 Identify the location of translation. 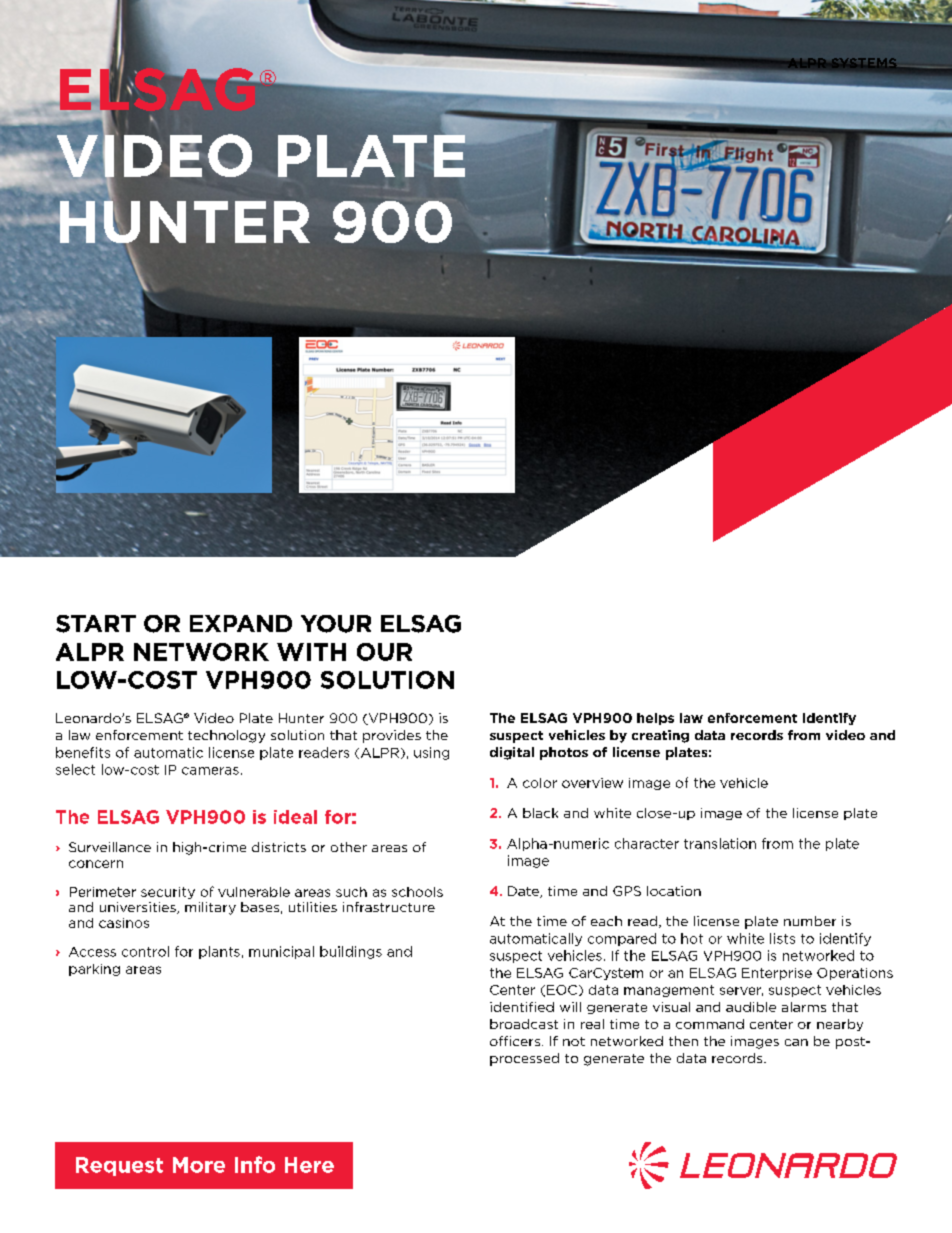
(720, 843).
